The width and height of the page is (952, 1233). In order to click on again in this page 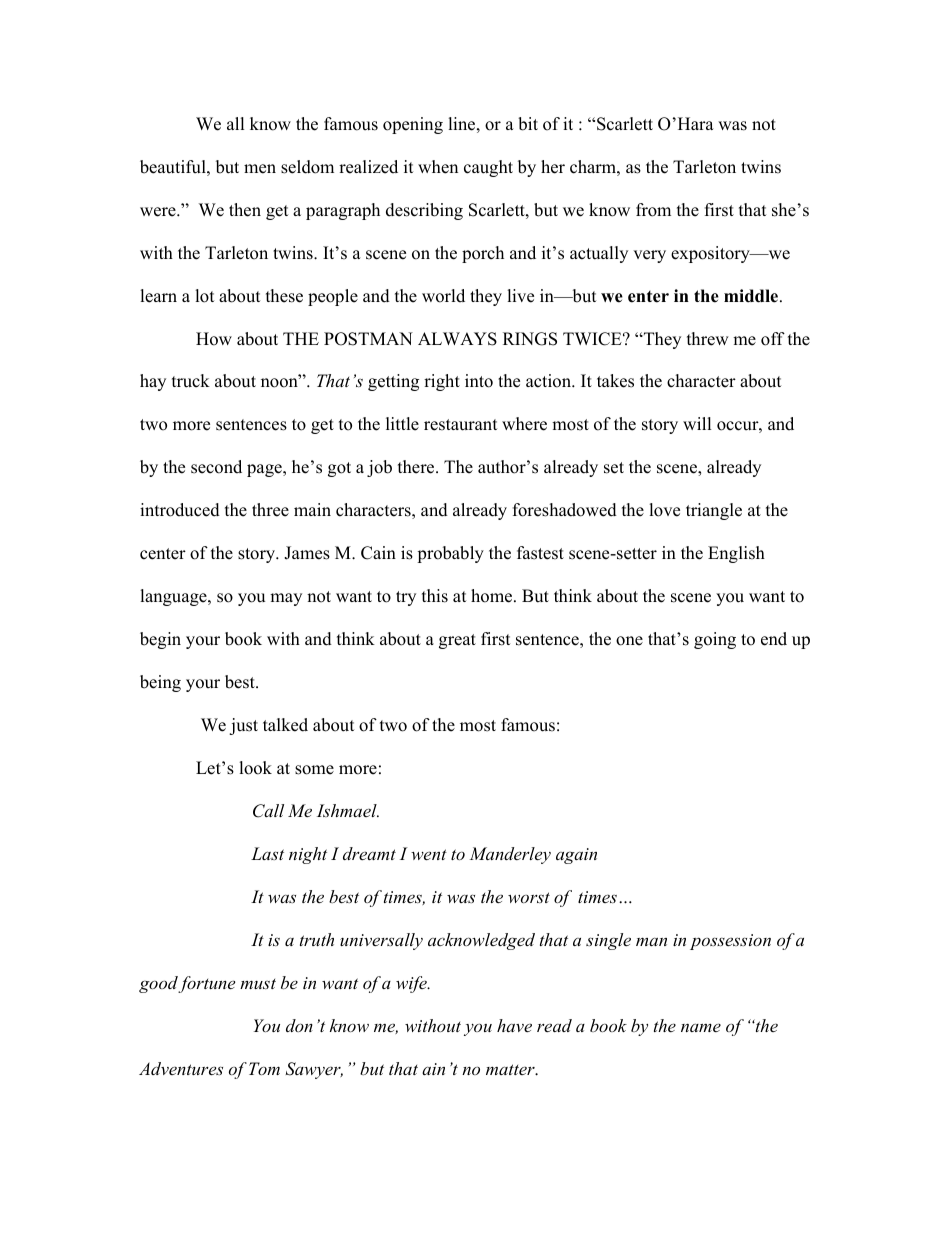, I will do `click(576, 856)`.
